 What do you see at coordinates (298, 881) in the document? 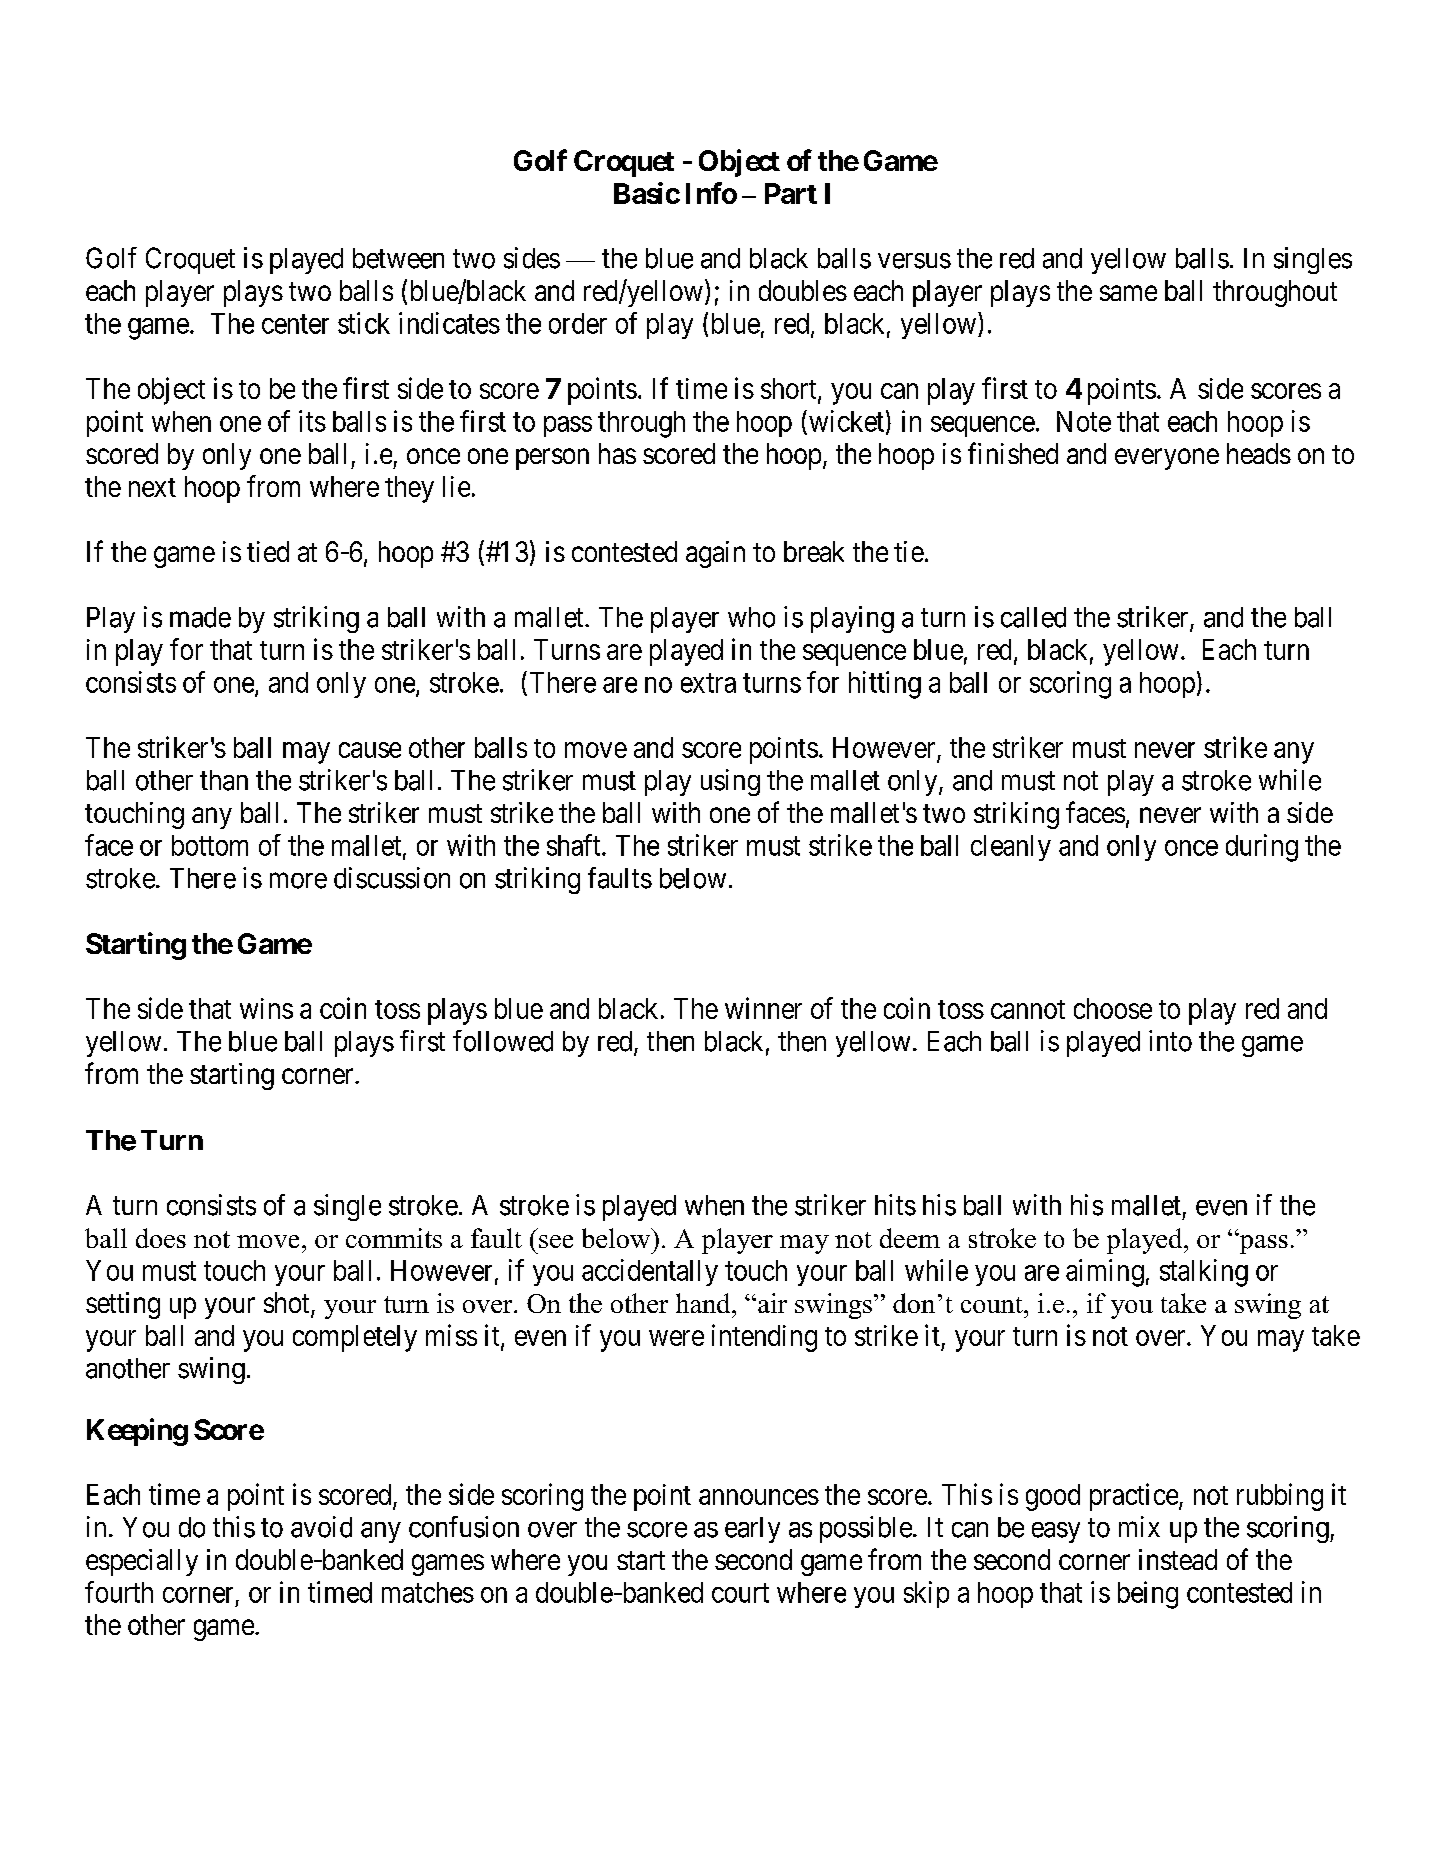
I see `more` at bounding box center [298, 881].
